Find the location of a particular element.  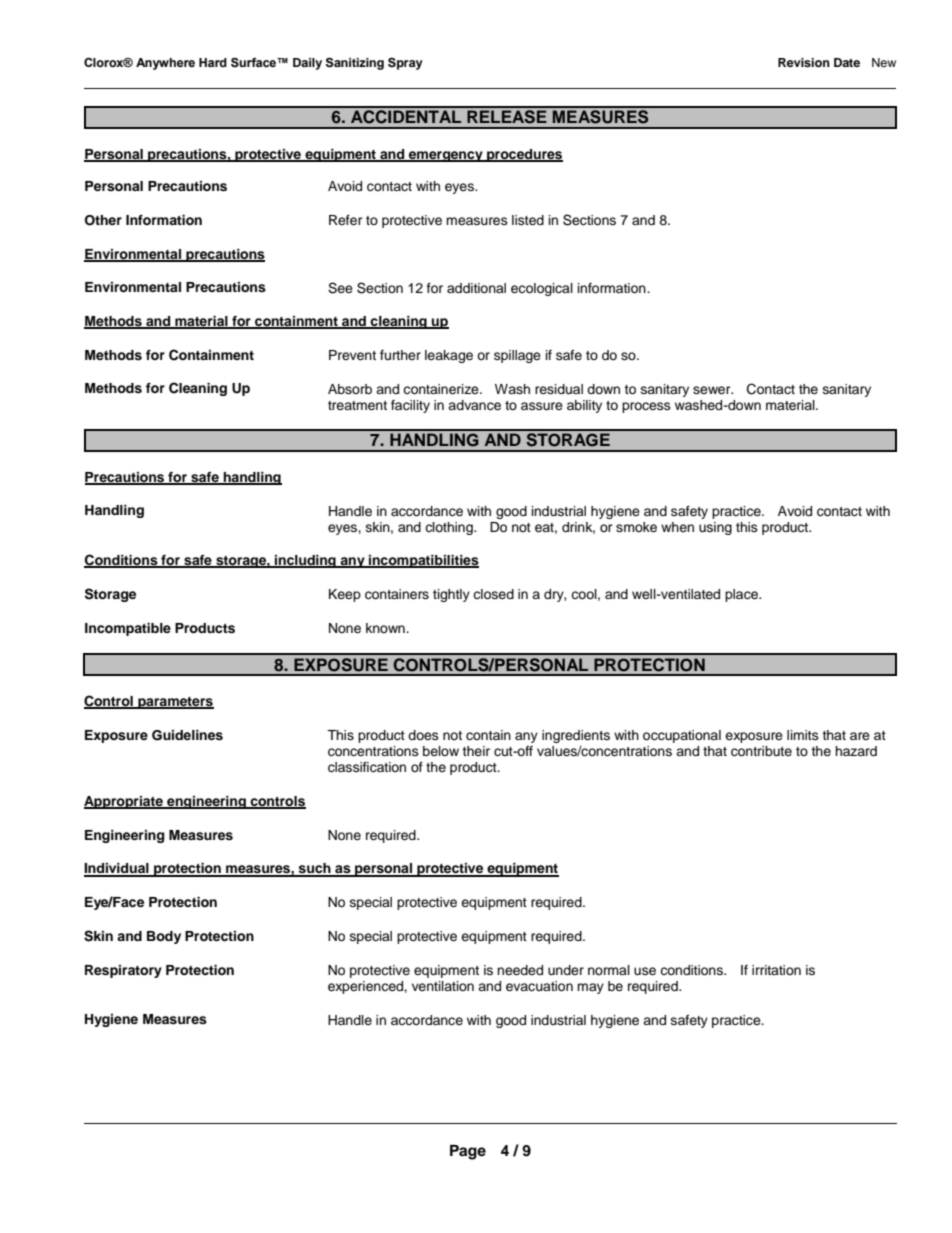

place is located at coordinates (742, 595).
